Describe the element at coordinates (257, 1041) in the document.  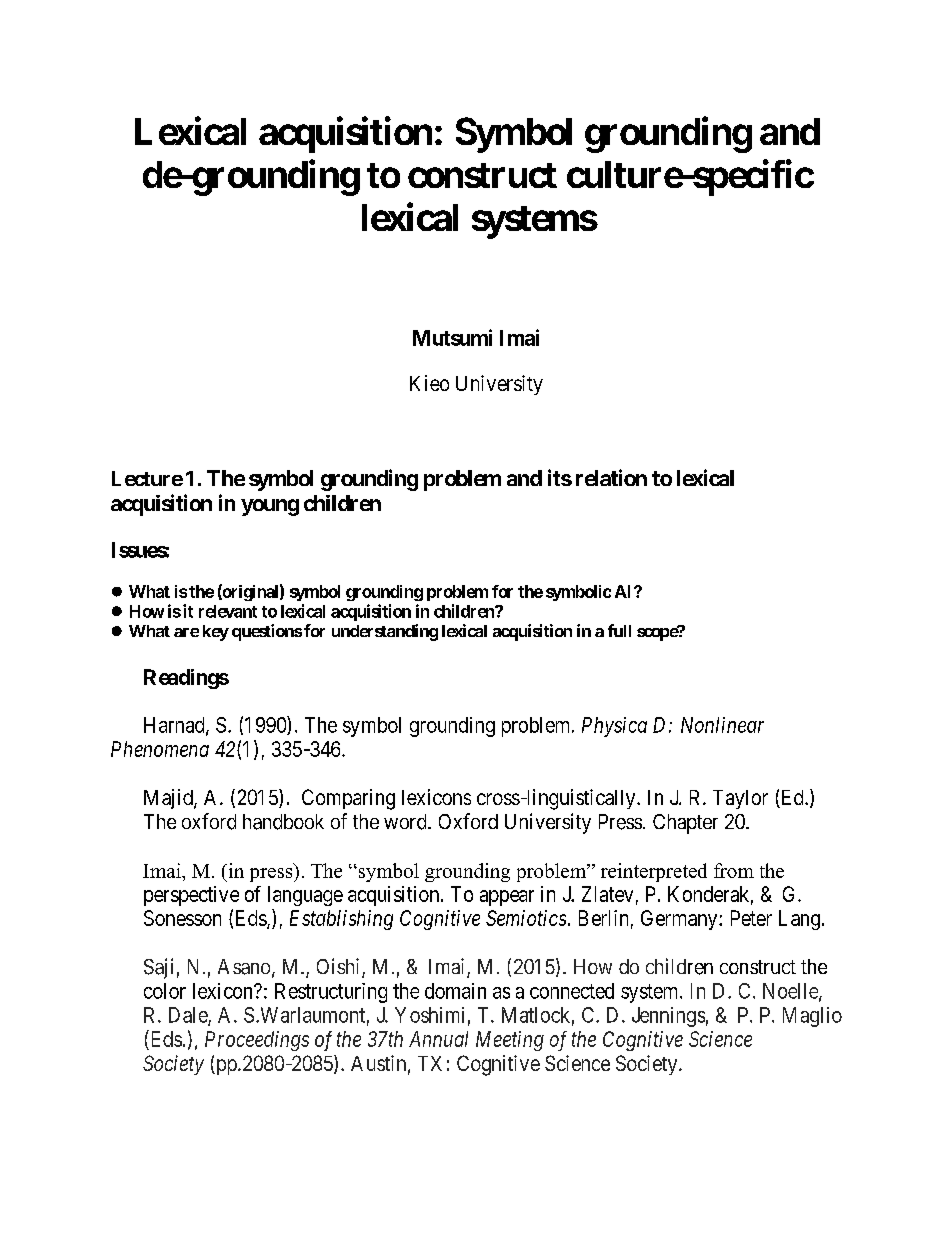
I see `Proceedings` at that location.
